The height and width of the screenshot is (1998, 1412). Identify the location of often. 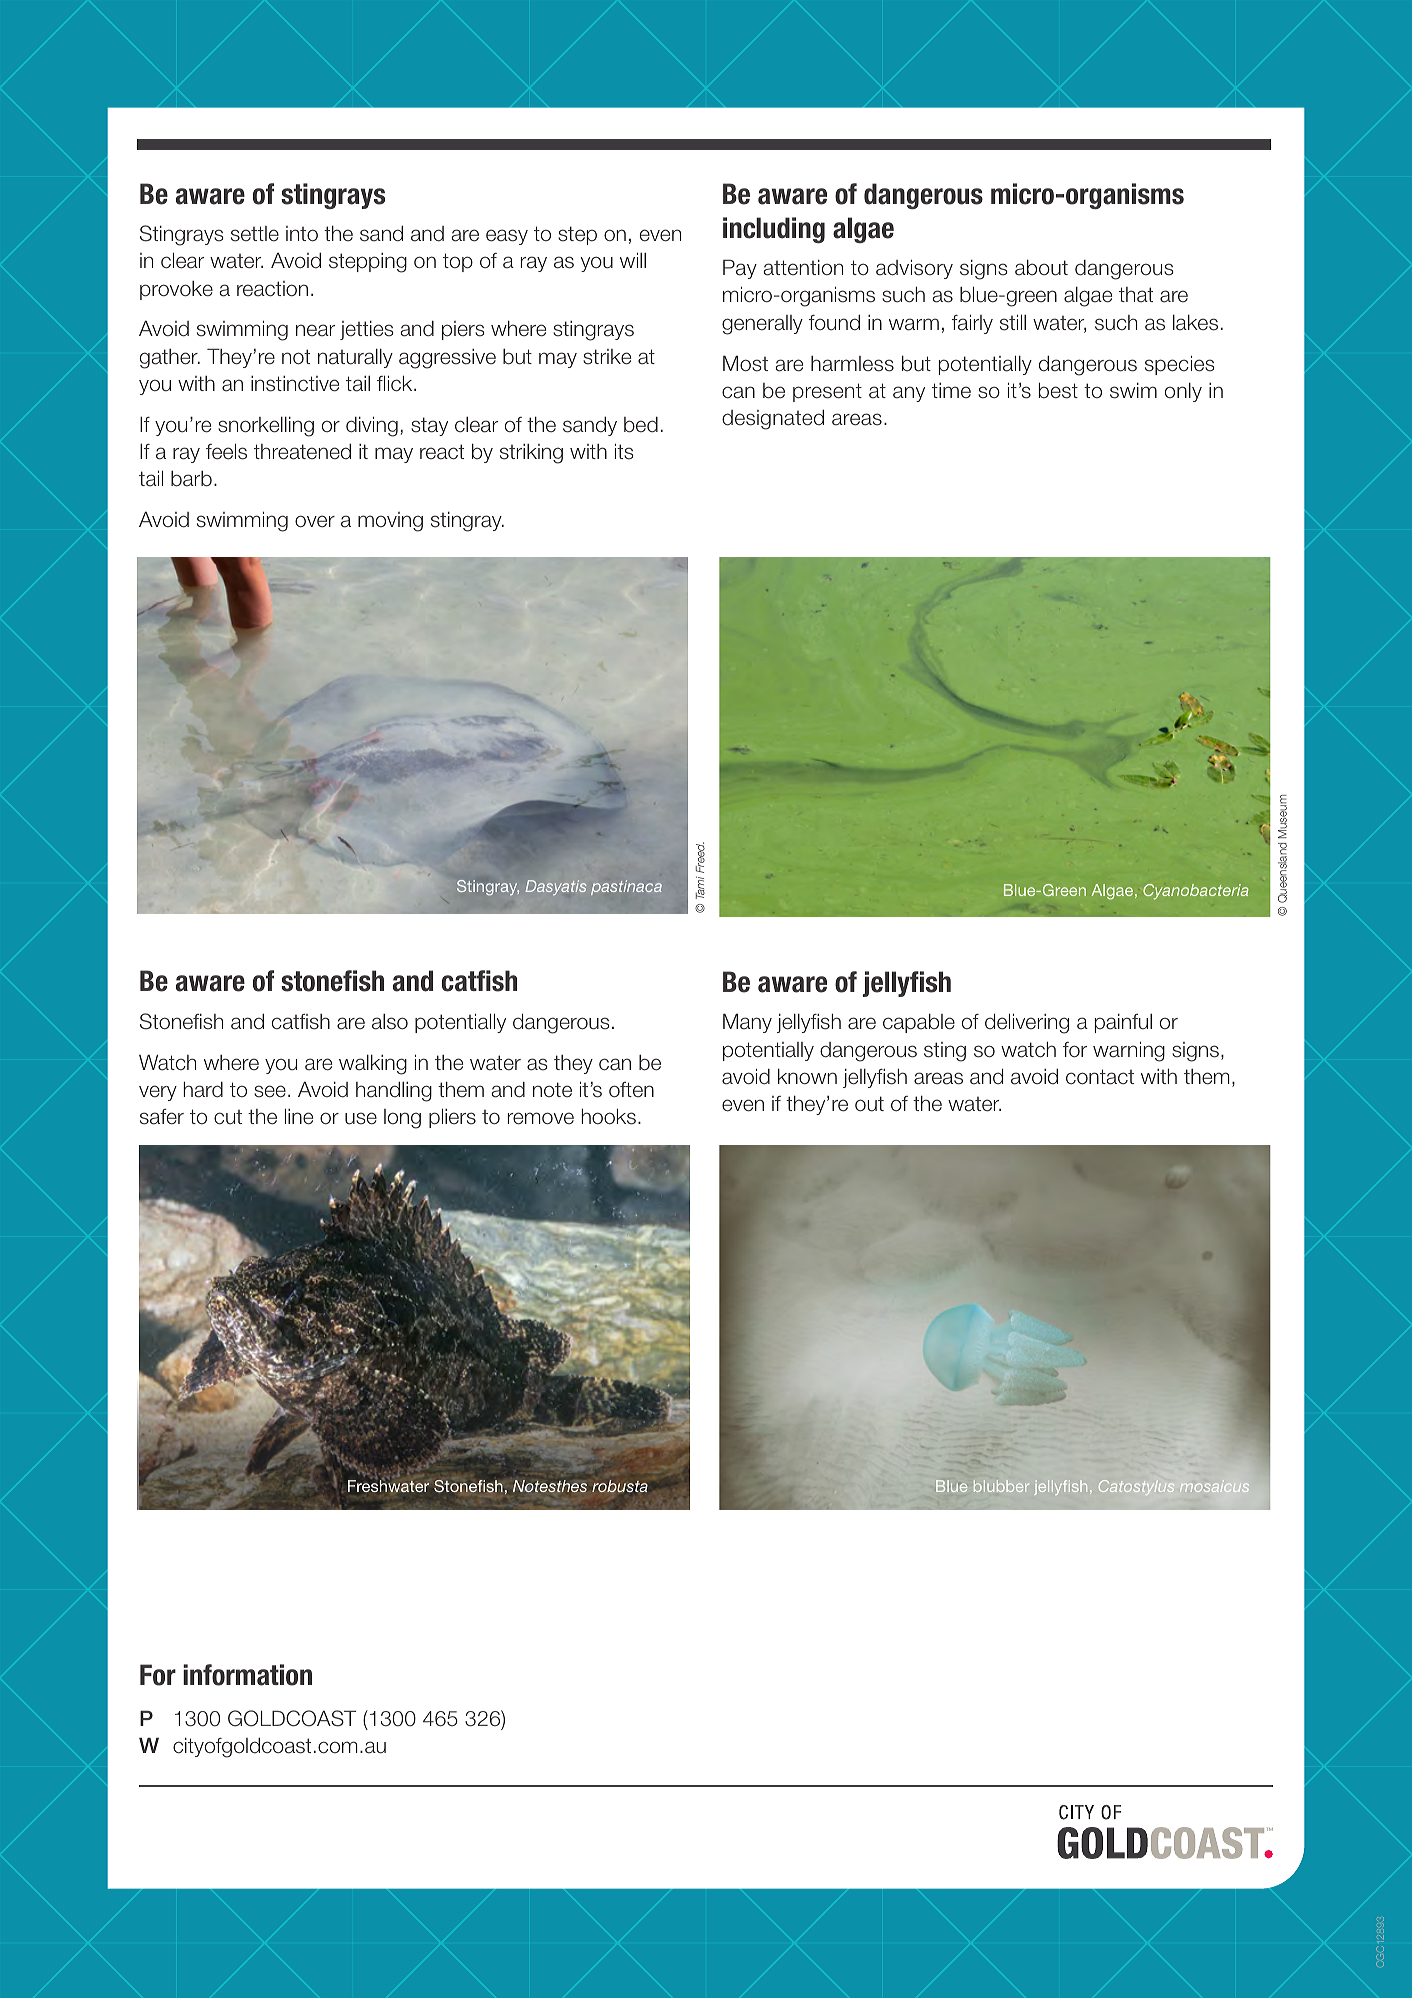
(631, 1090).
